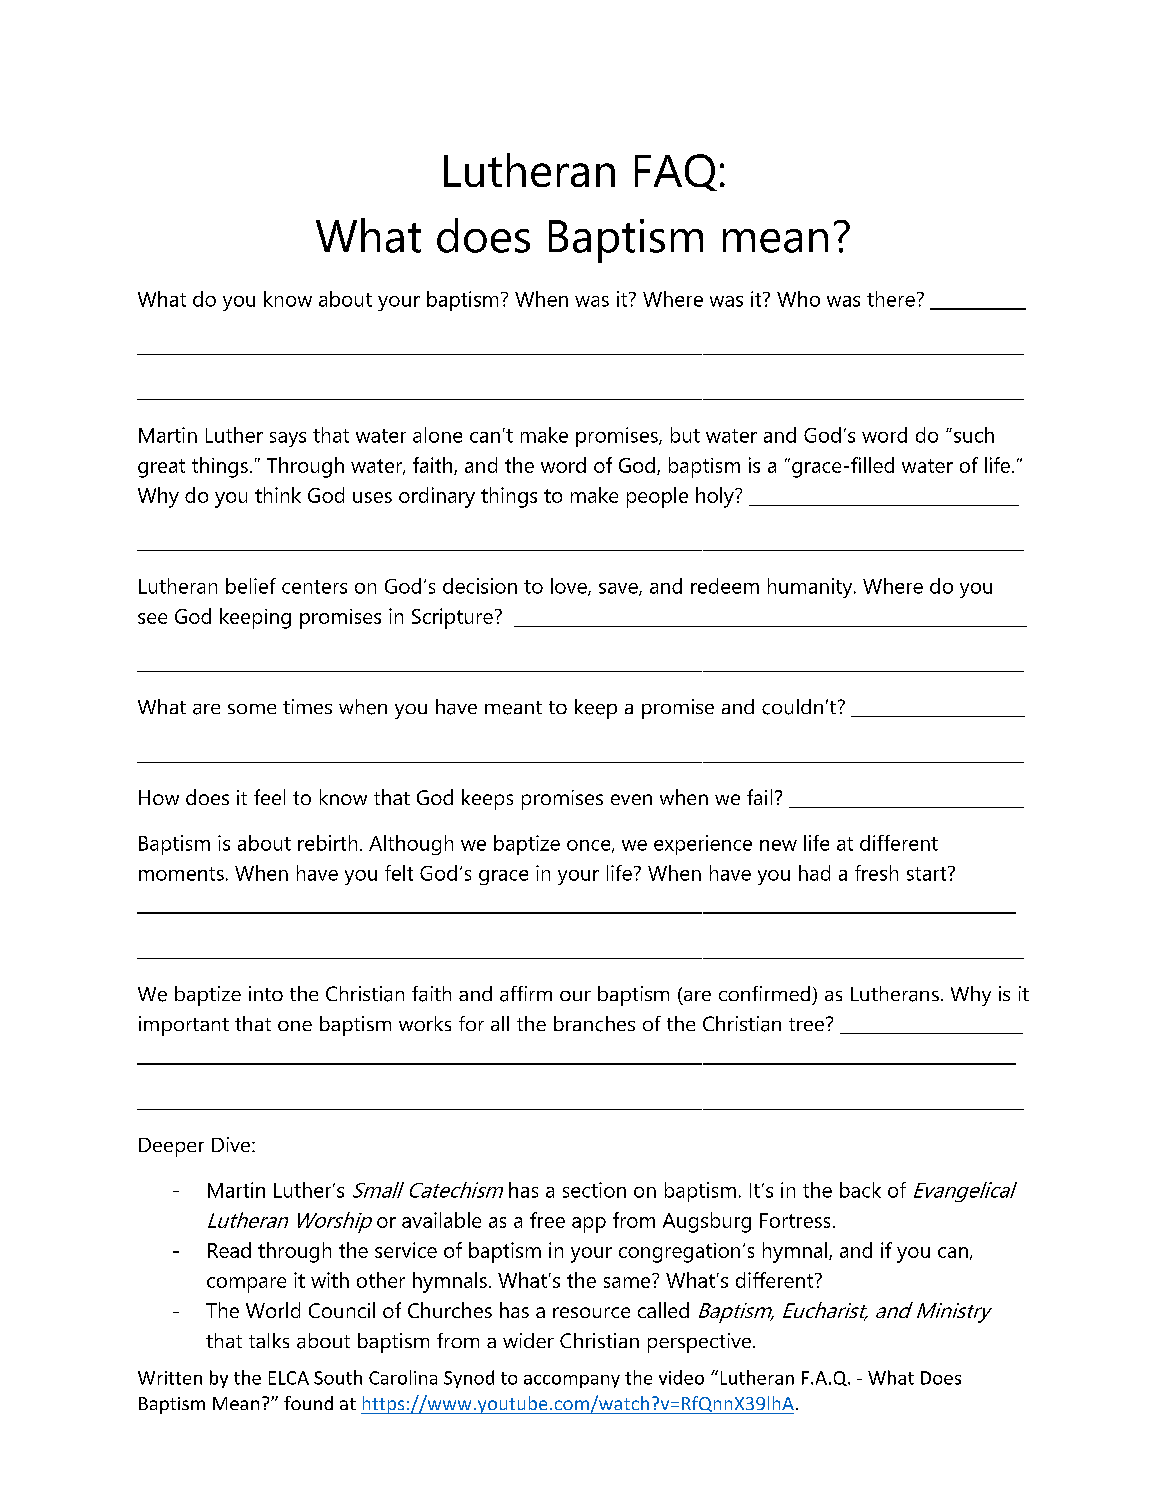  Describe the element at coordinates (288, 439) in the document. I see `says` at that location.
